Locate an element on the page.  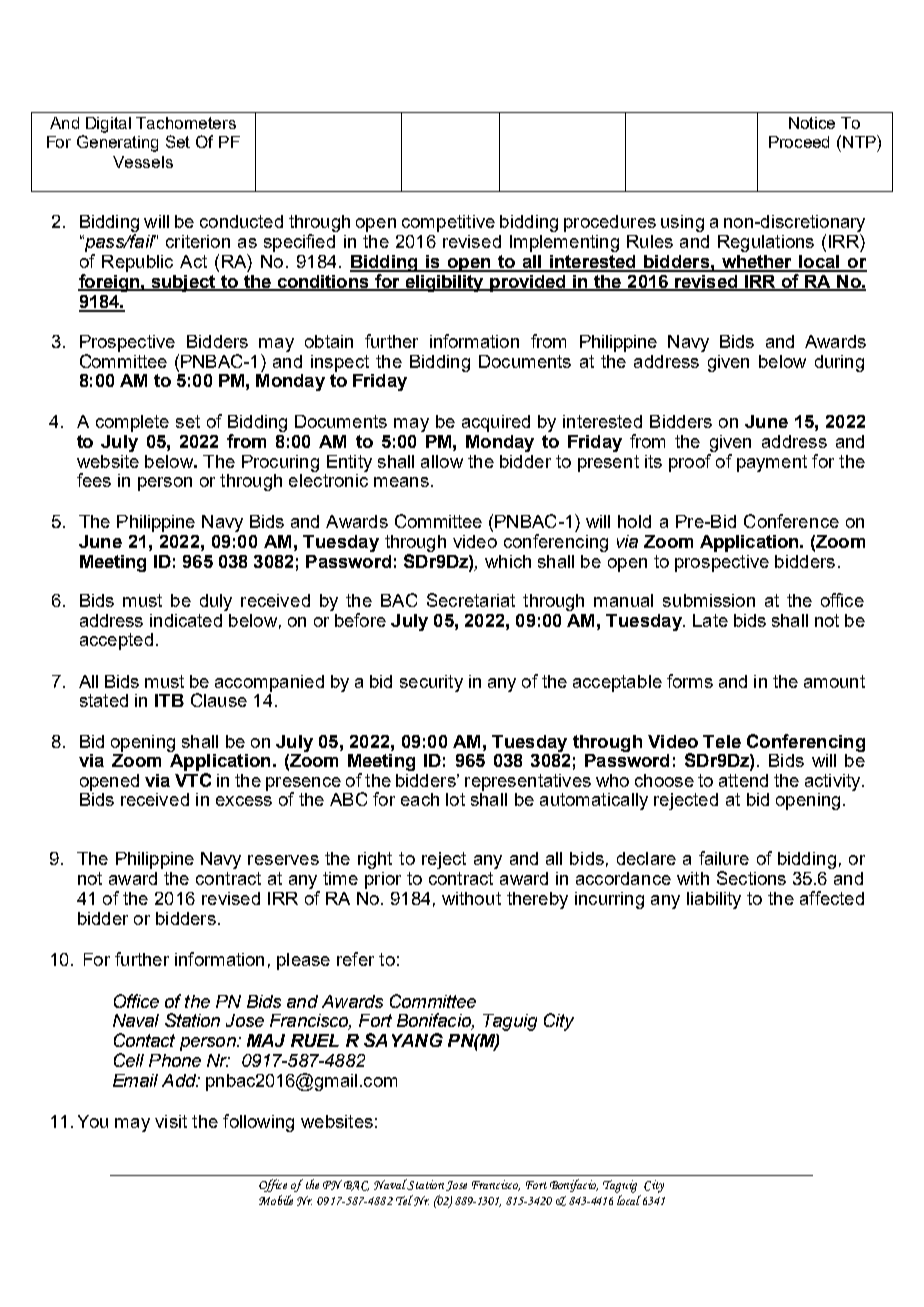
VTC is located at coordinates (193, 780).
